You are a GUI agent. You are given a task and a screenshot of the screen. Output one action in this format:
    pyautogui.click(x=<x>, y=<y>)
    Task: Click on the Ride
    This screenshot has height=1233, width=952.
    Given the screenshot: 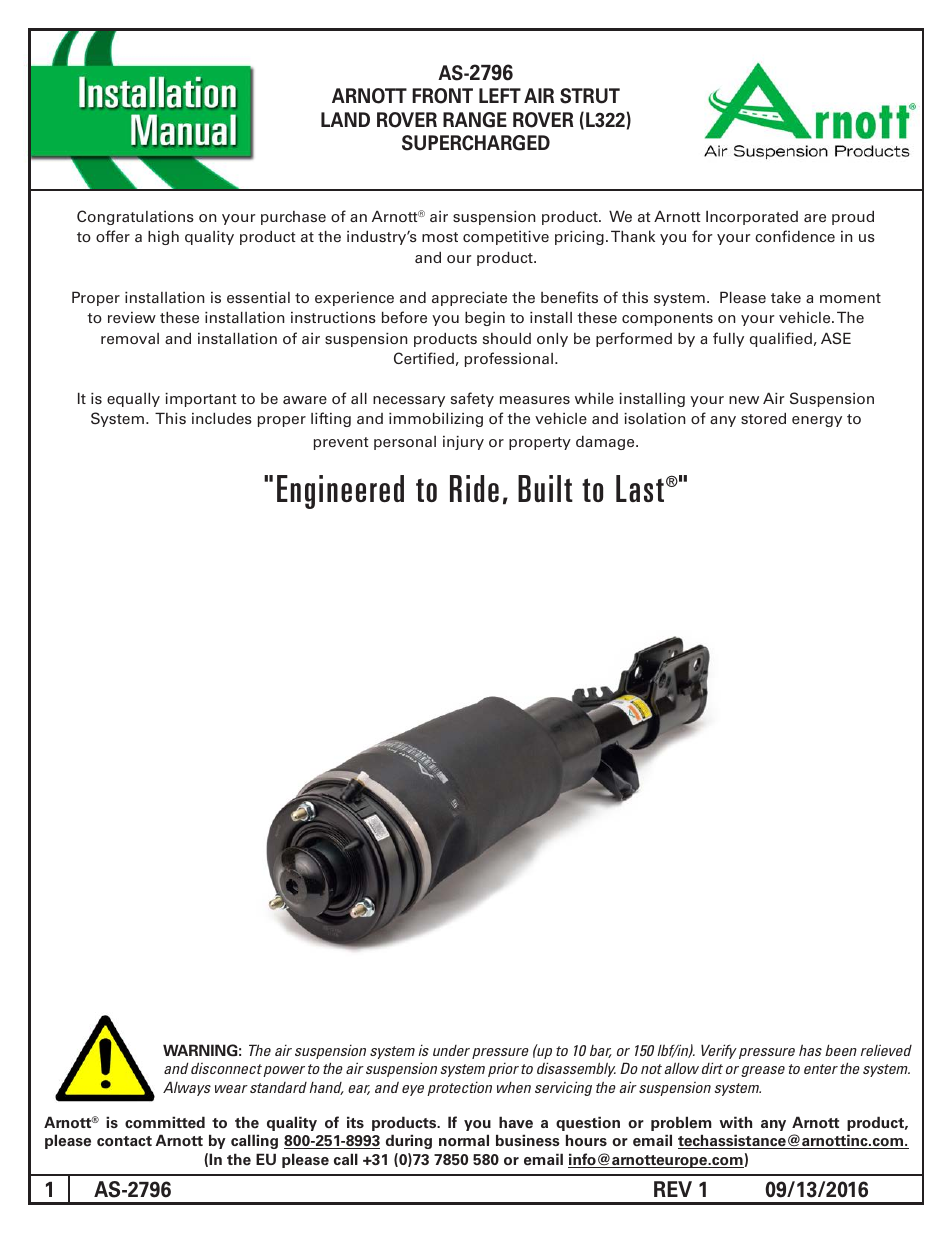 What is the action you would take?
    pyautogui.click(x=474, y=488)
